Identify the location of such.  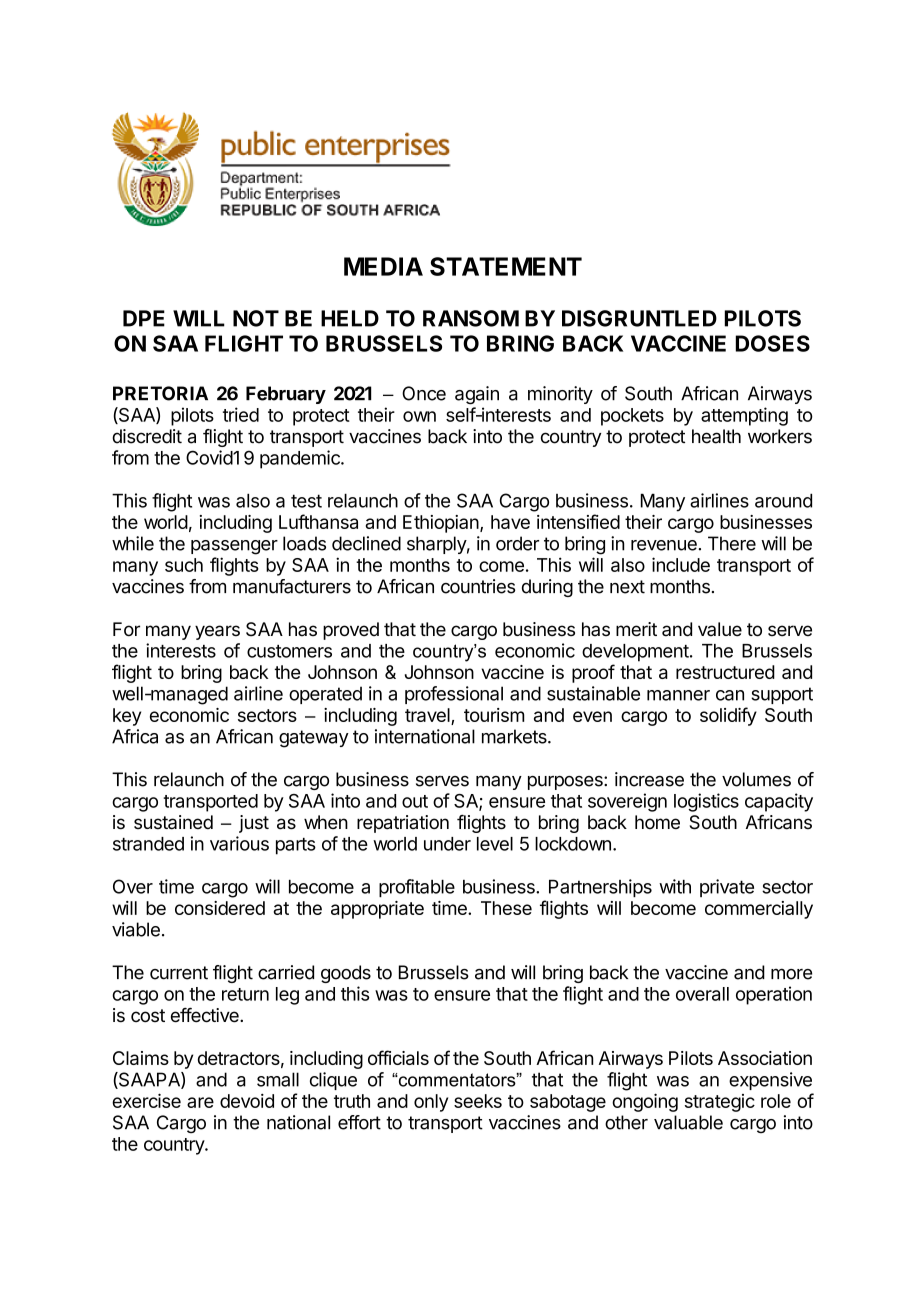
(184, 565).
